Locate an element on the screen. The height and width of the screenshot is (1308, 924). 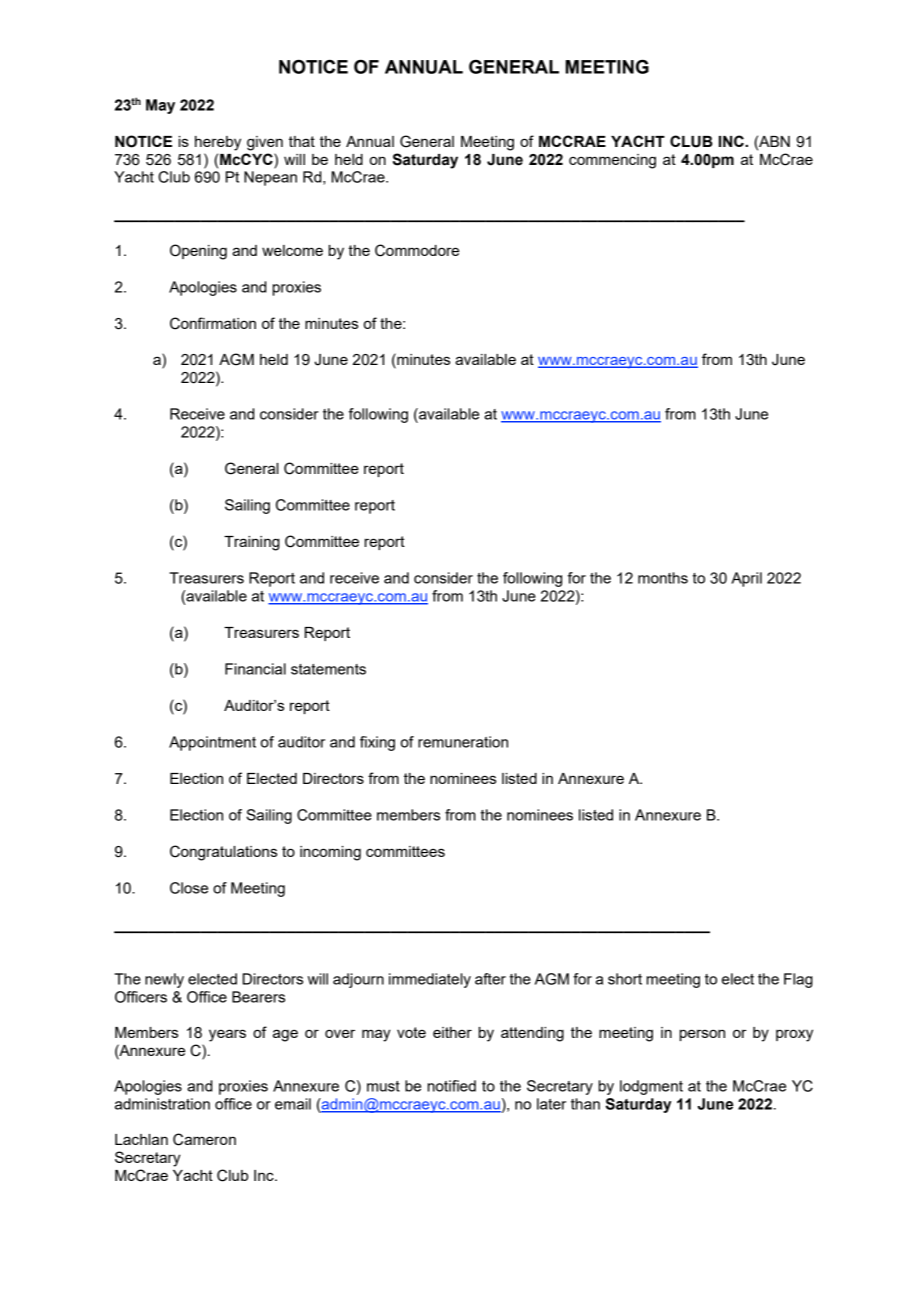
hereby is located at coordinates (218, 143).
